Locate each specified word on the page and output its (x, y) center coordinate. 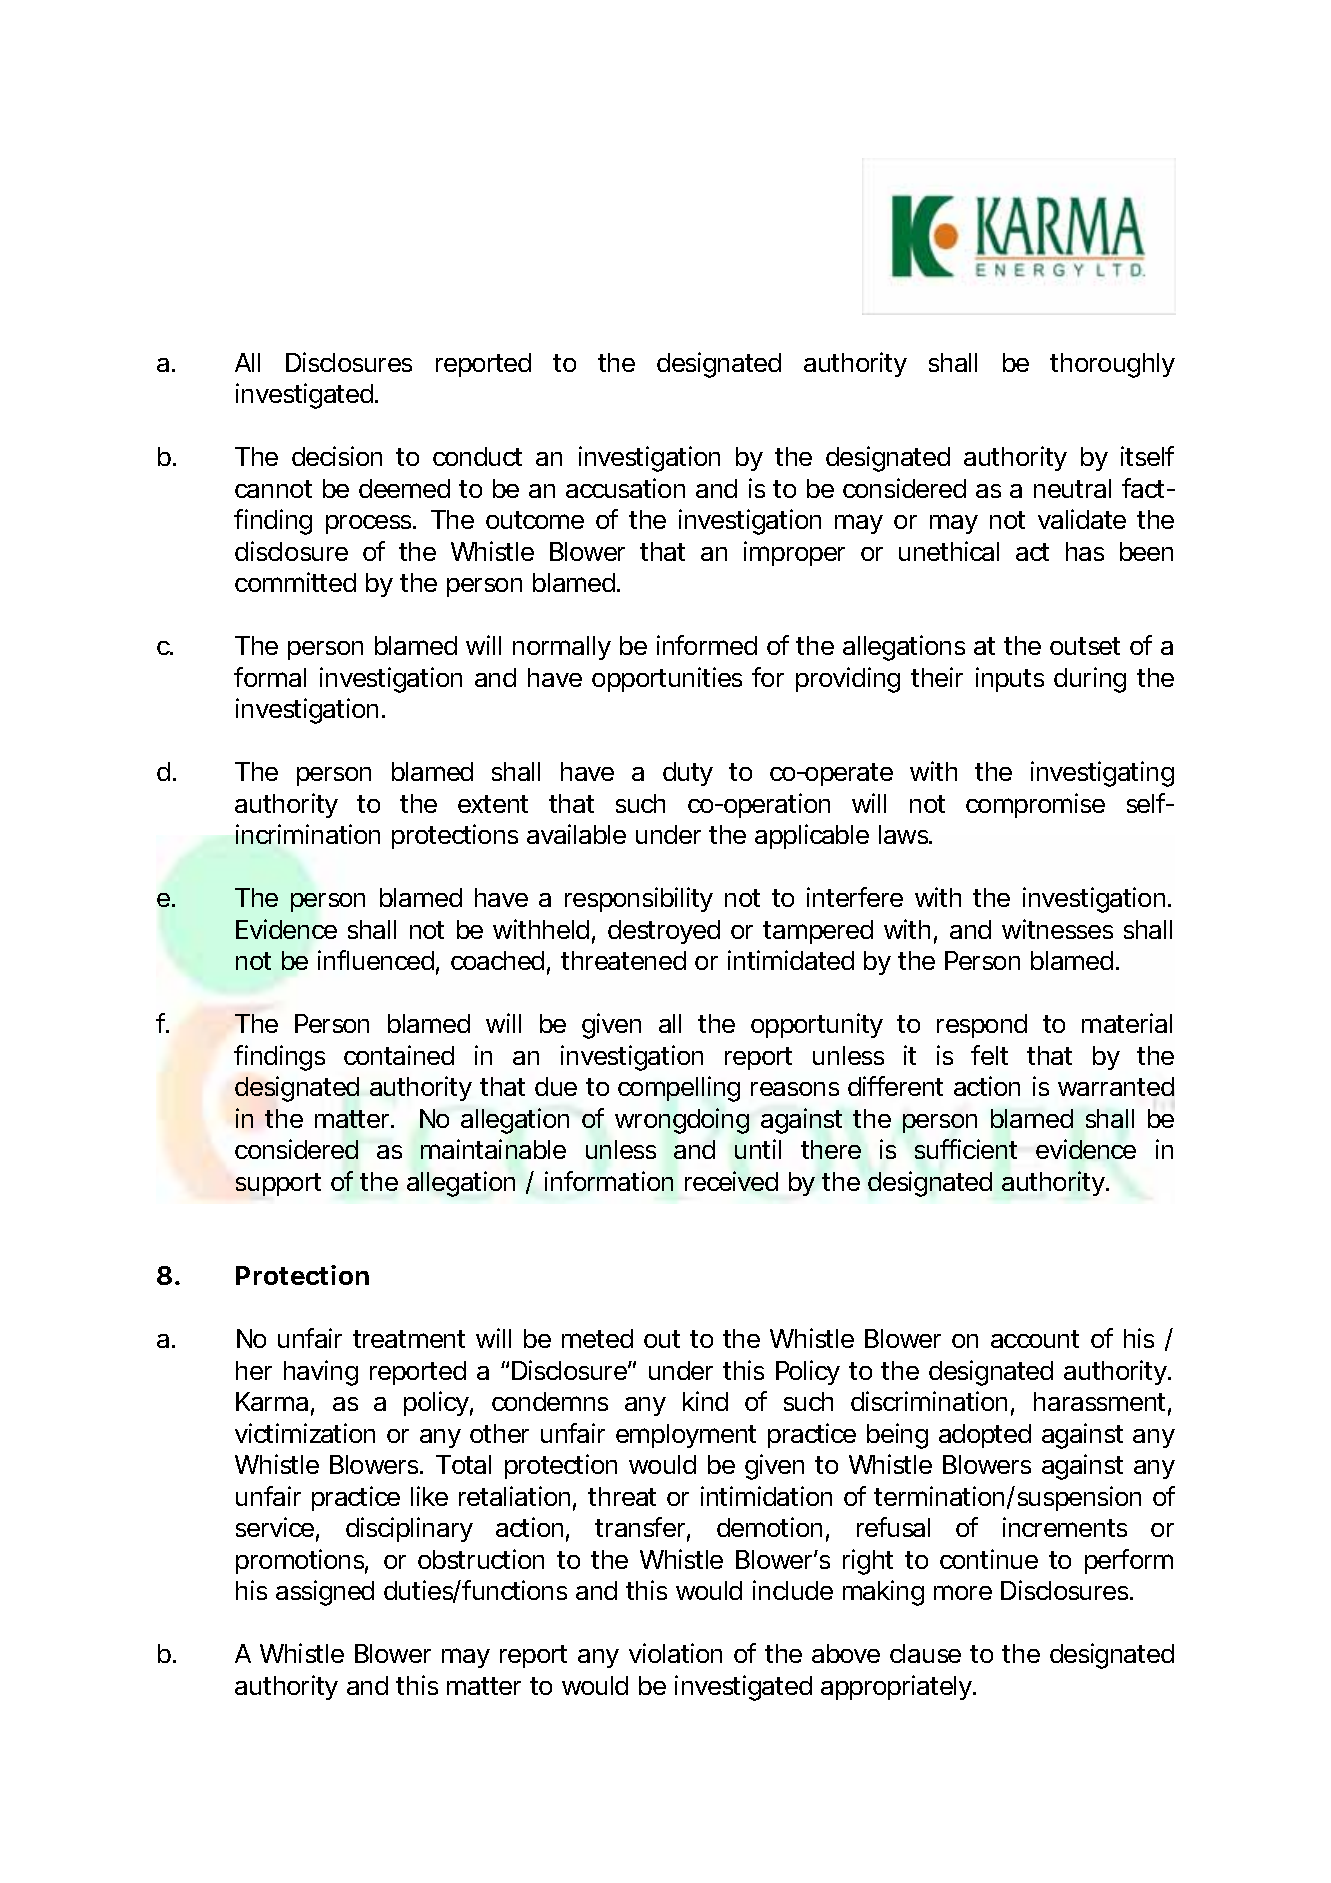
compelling (679, 1089)
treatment (409, 1339)
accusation (625, 488)
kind (705, 1401)
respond (982, 1026)
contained (399, 1055)
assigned (325, 1593)
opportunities (667, 679)
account (1035, 1339)
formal (270, 677)
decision (337, 456)
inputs (1010, 679)
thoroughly (1112, 365)
